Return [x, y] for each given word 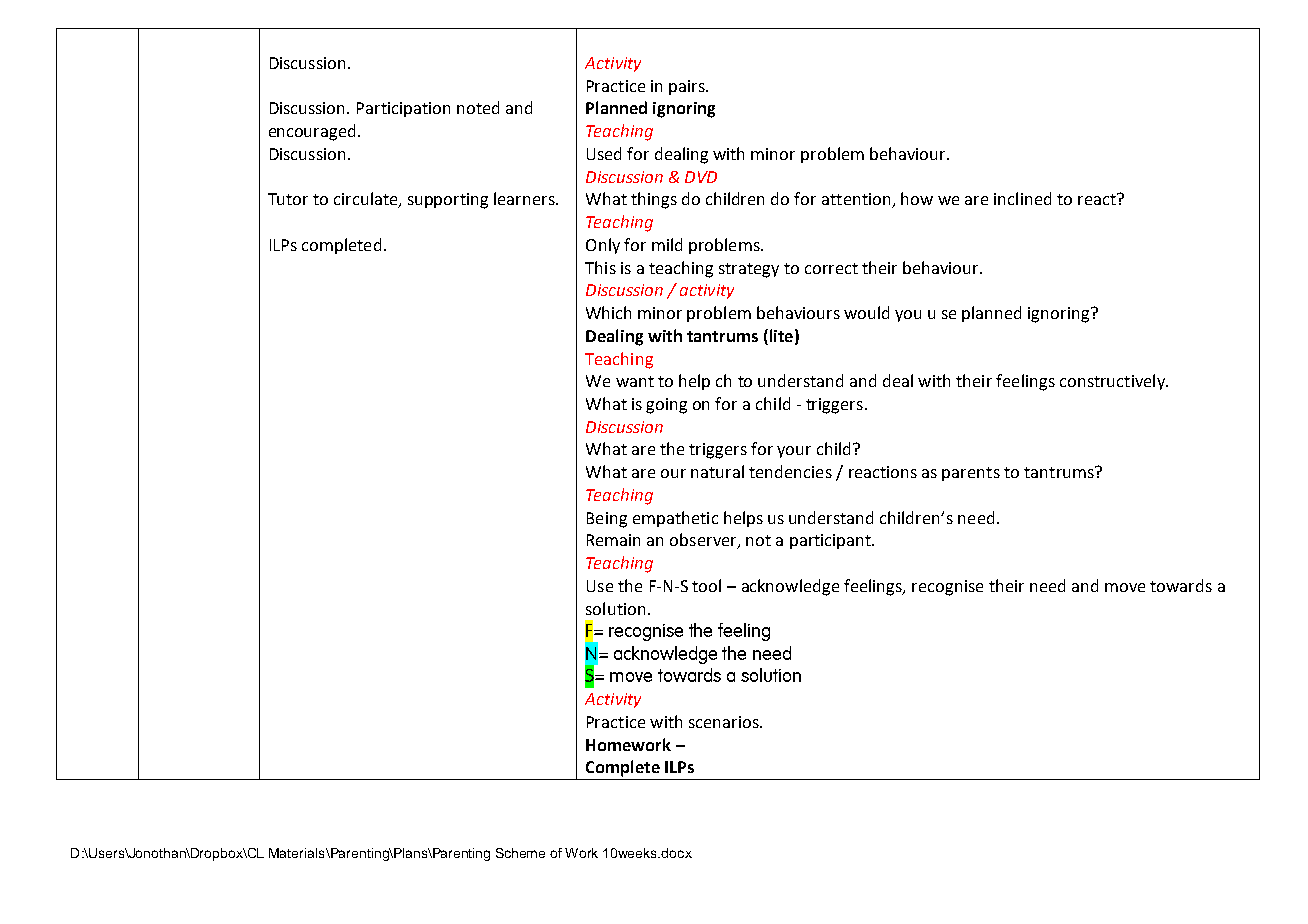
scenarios [725, 722]
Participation [403, 109]
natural [717, 471]
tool [706, 585]
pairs [688, 87]
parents [971, 474]
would [866, 312]
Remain [613, 540]
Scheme [520, 853]
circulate [367, 200]
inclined [1022, 198]
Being [607, 520]
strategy [749, 270]
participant [831, 541]
